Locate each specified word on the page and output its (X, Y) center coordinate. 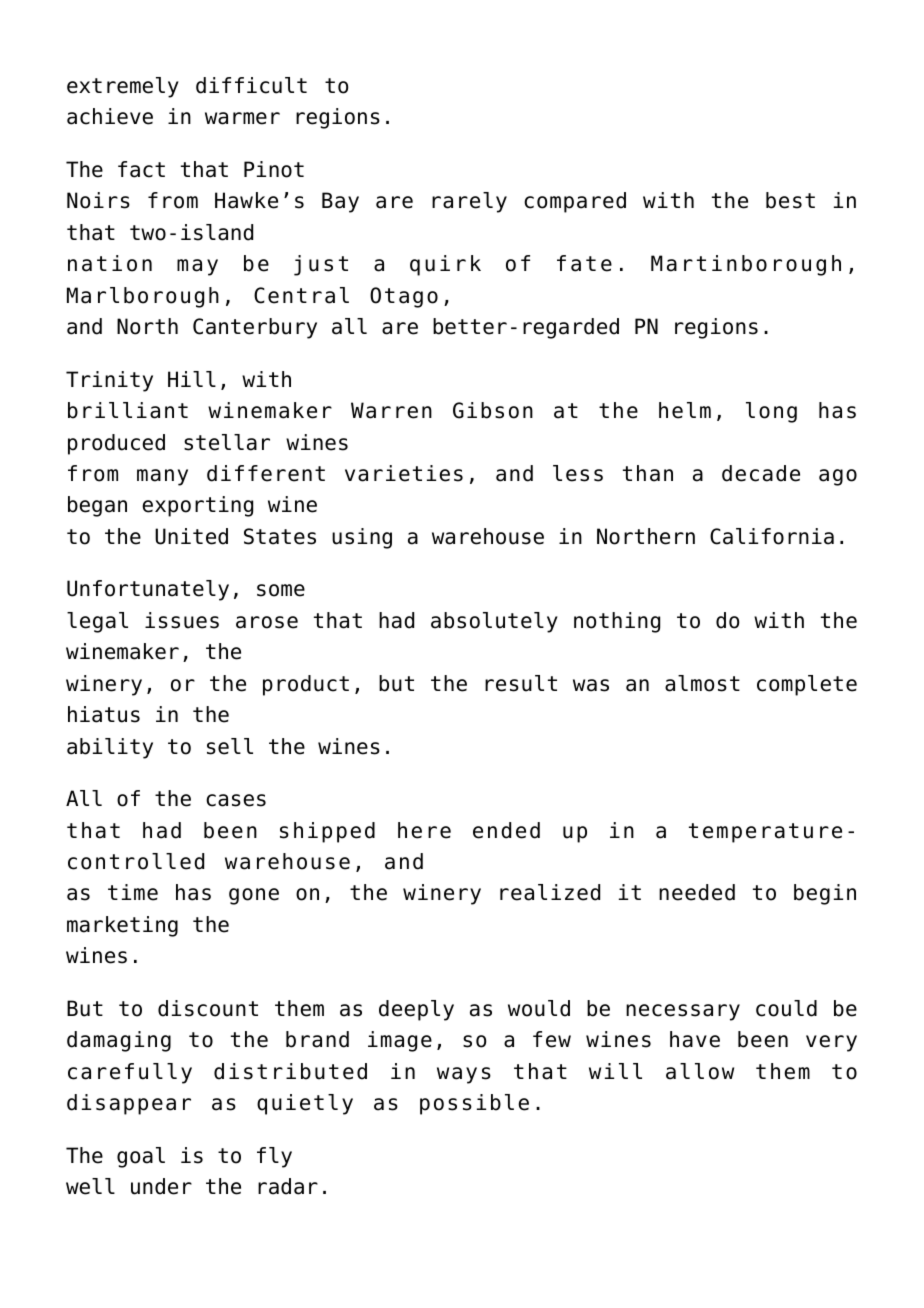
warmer (242, 118)
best (790, 200)
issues (182, 620)
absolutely (494, 622)
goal (141, 1157)
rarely (469, 202)
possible (474, 1104)
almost (702, 683)
